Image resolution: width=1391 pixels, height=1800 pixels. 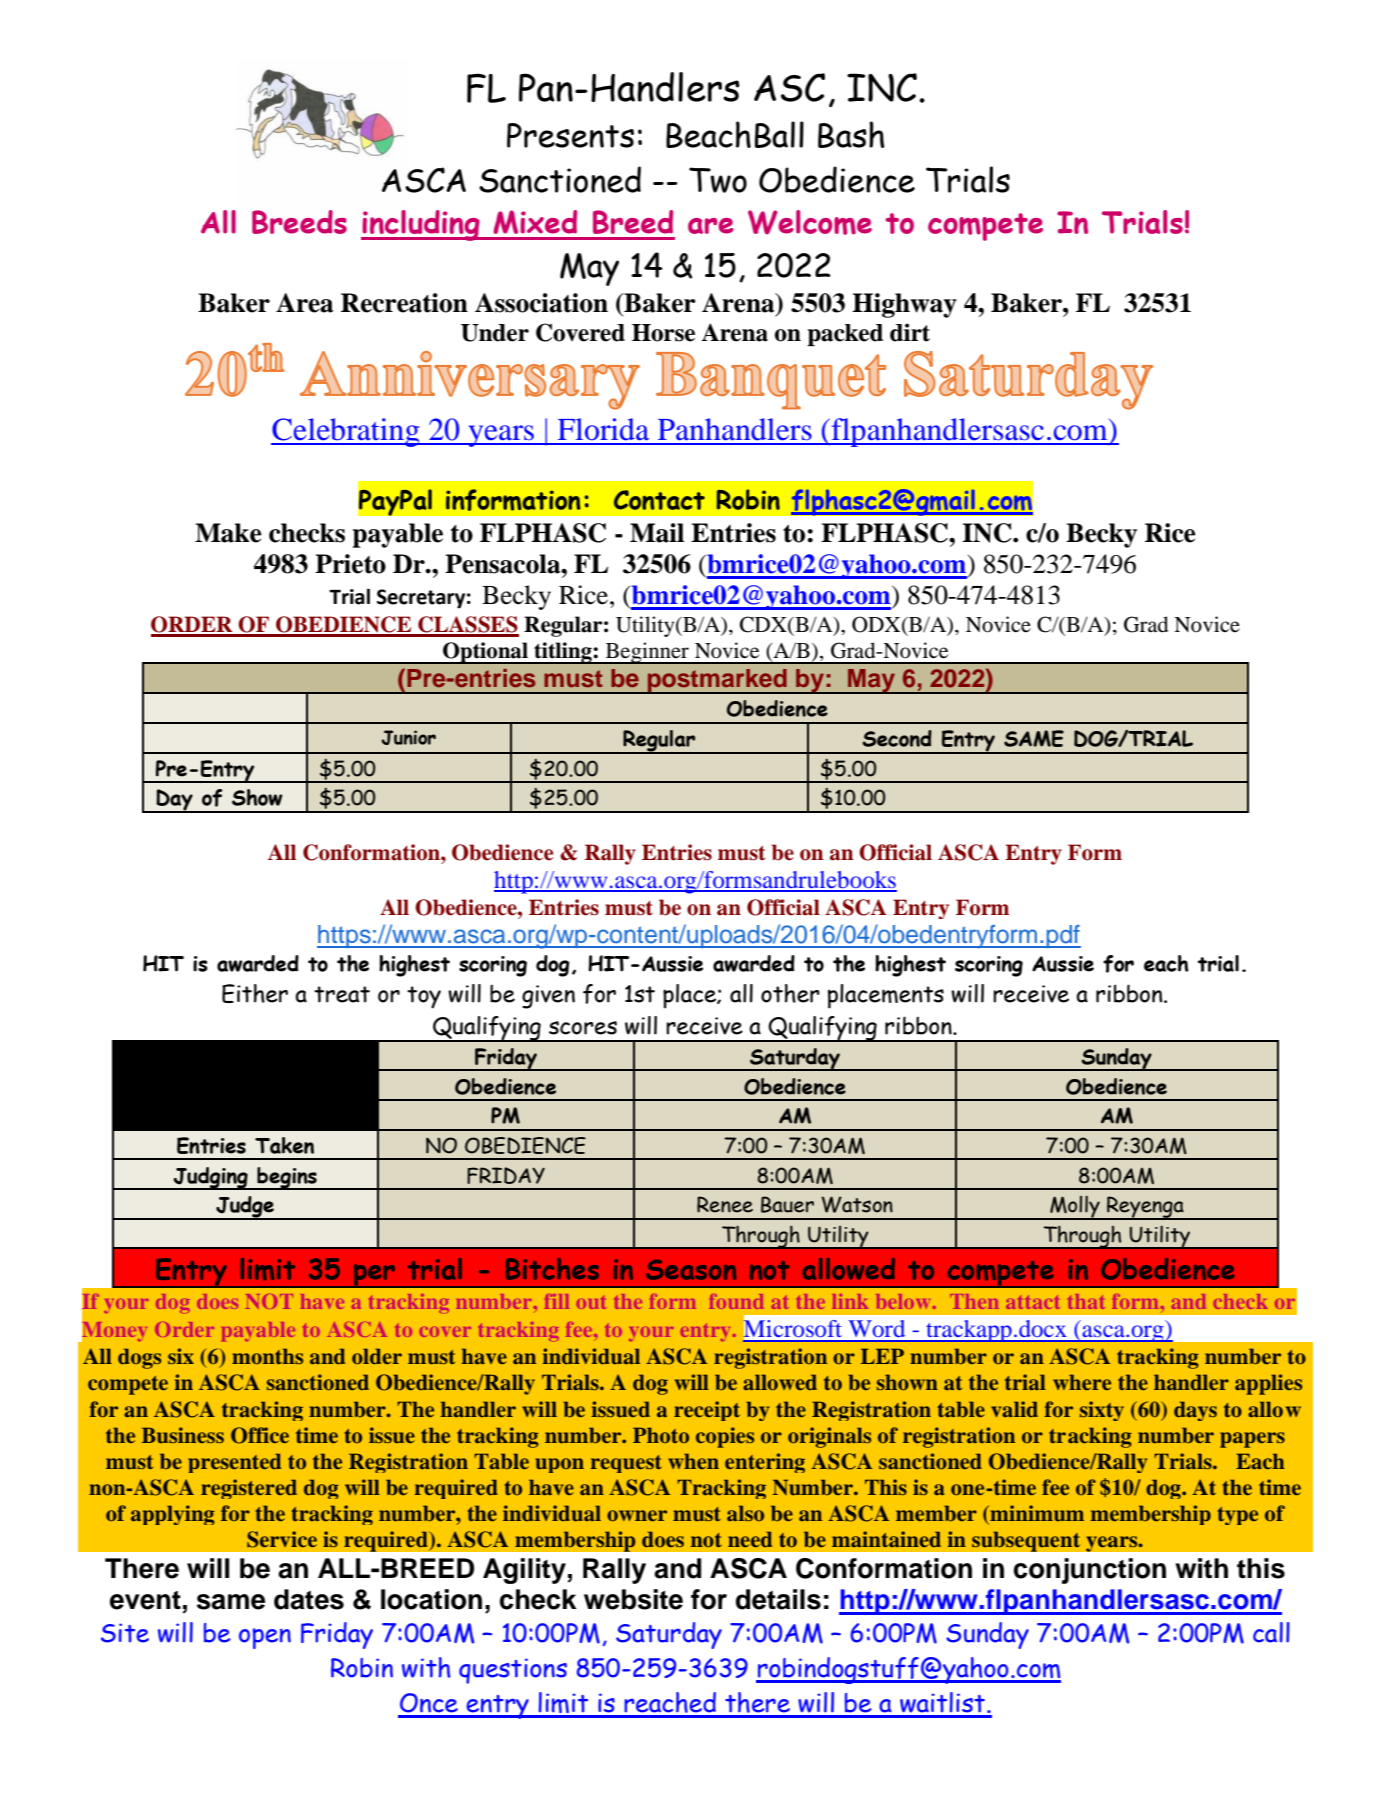 What do you see at coordinates (718, 180) in the screenshot?
I see `Two` at bounding box center [718, 180].
